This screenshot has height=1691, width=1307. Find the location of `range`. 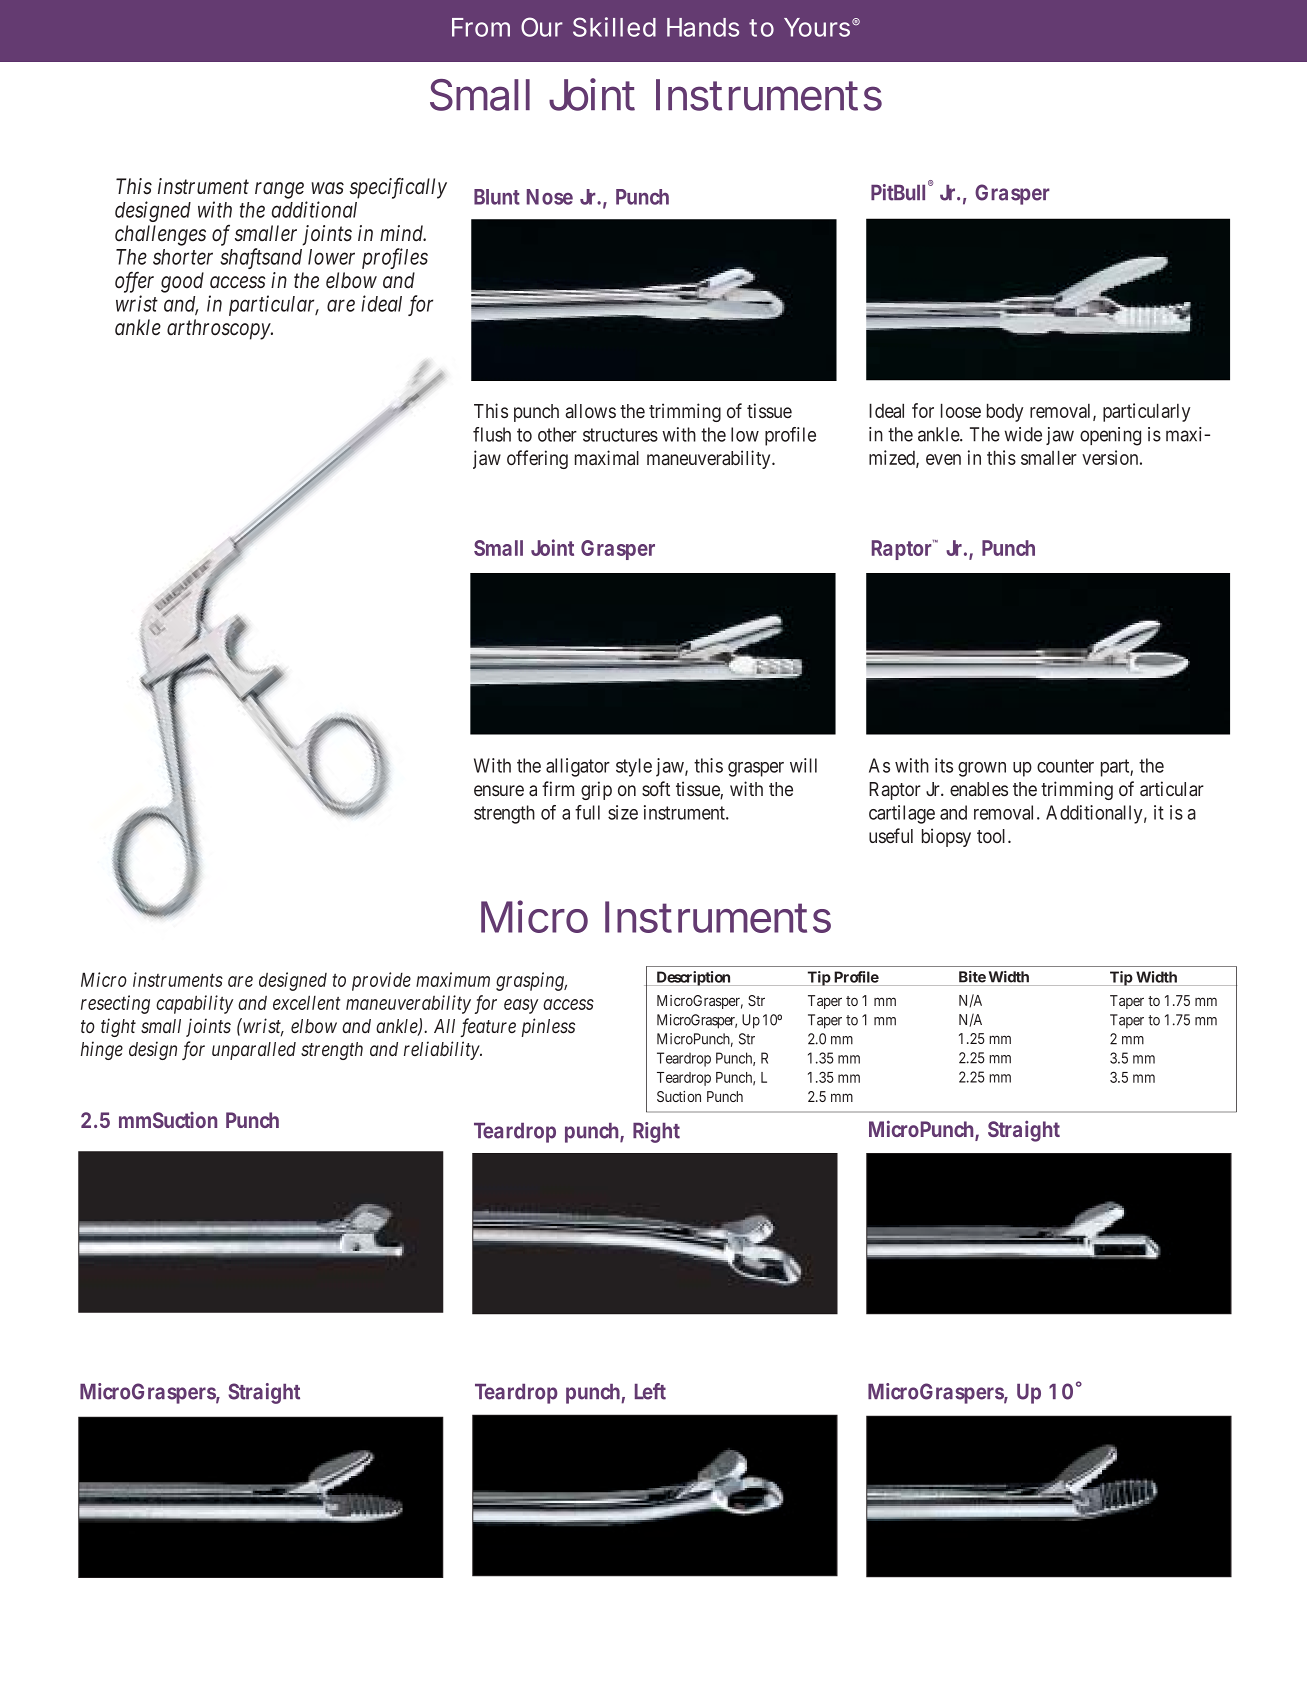

range is located at coordinates (279, 190).
